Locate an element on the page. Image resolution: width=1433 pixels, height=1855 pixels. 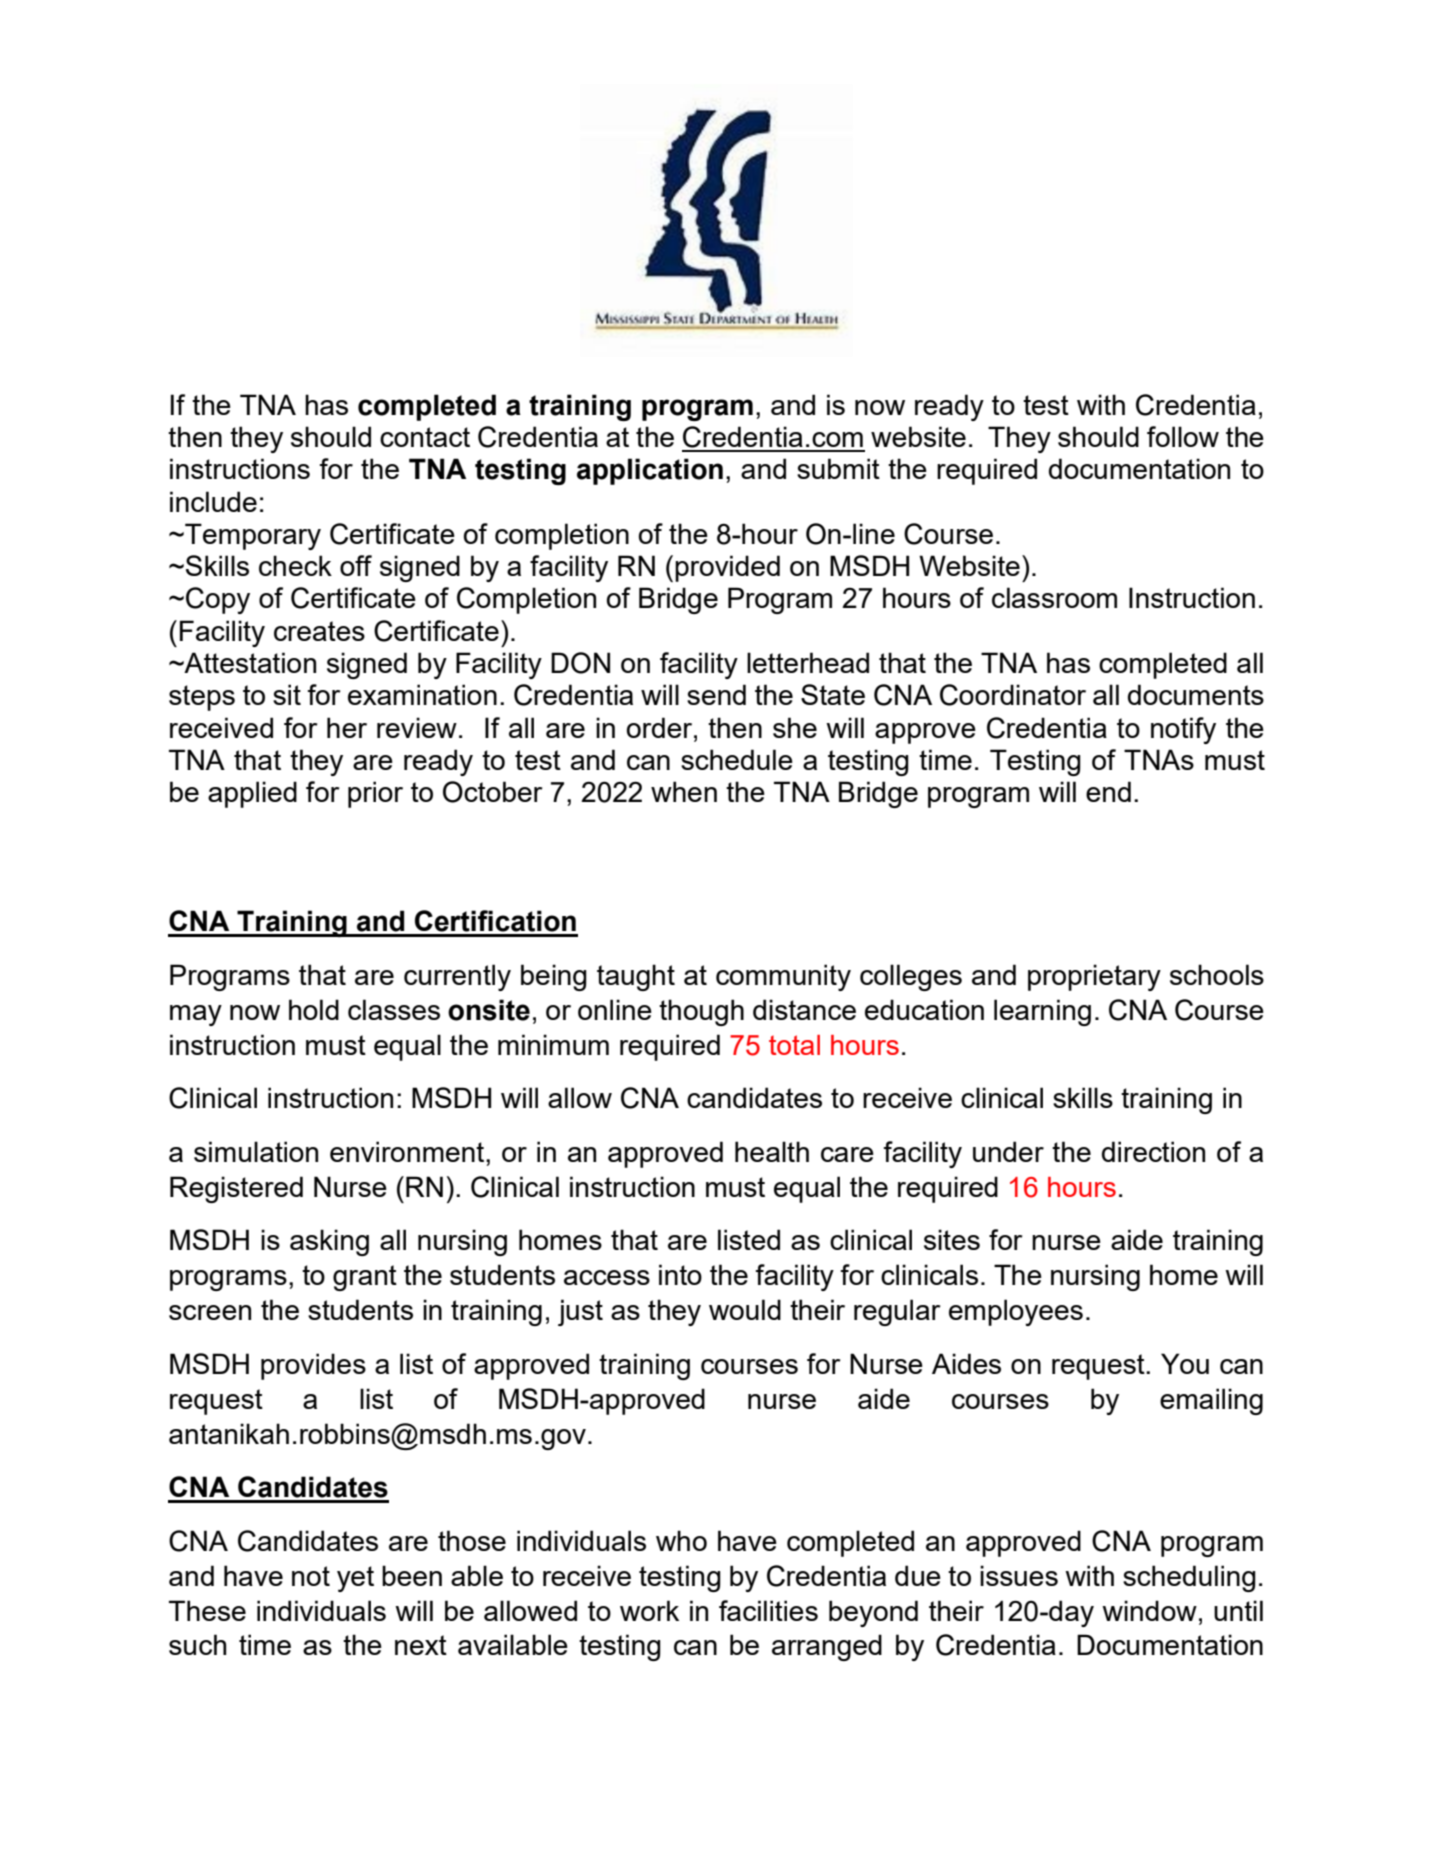
would is located at coordinates (745, 1309).
